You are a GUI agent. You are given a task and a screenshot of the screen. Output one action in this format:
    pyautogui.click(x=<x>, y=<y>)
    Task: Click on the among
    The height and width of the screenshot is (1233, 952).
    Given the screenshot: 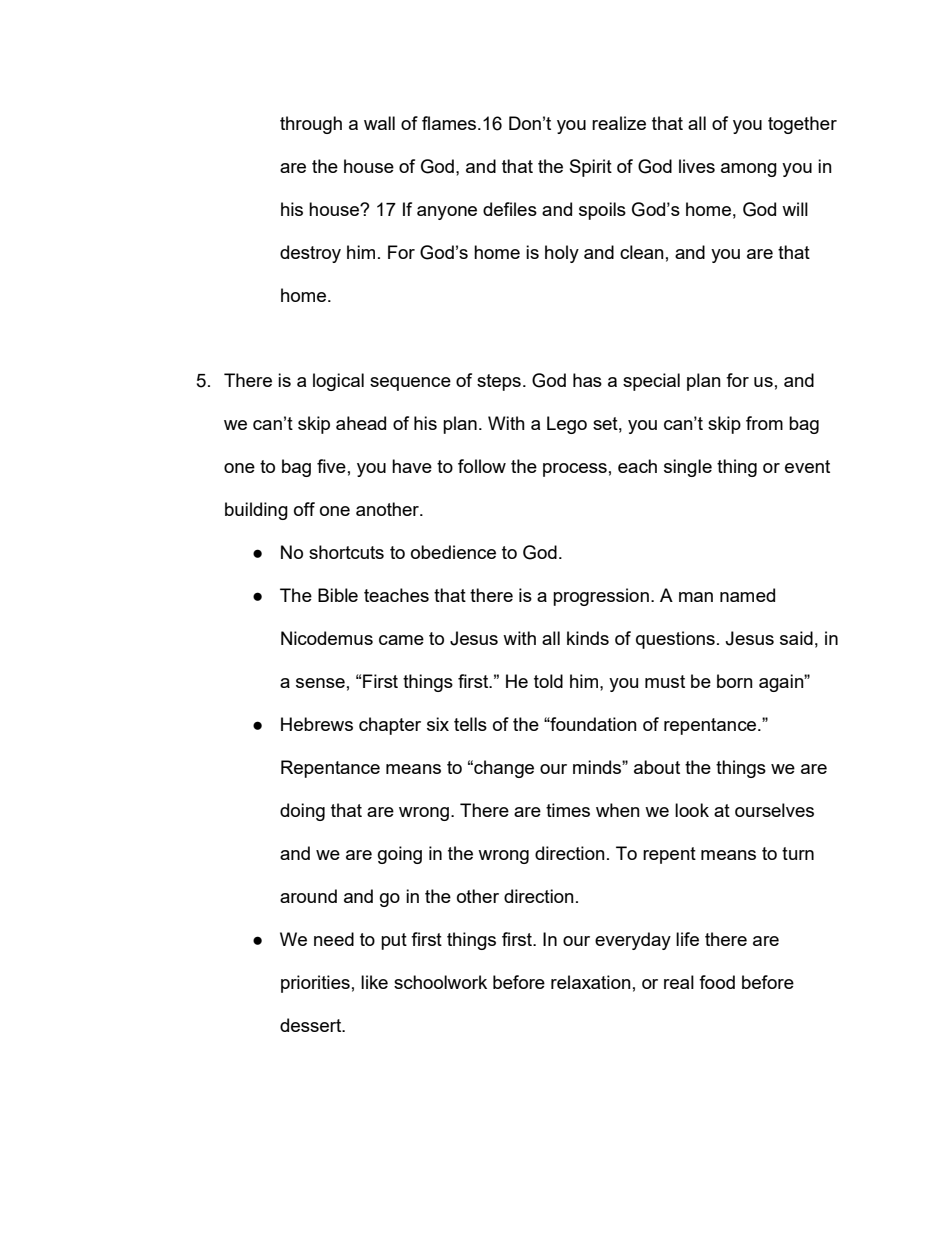 What is the action you would take?
    pyautogui.click(x=749, y=170)
